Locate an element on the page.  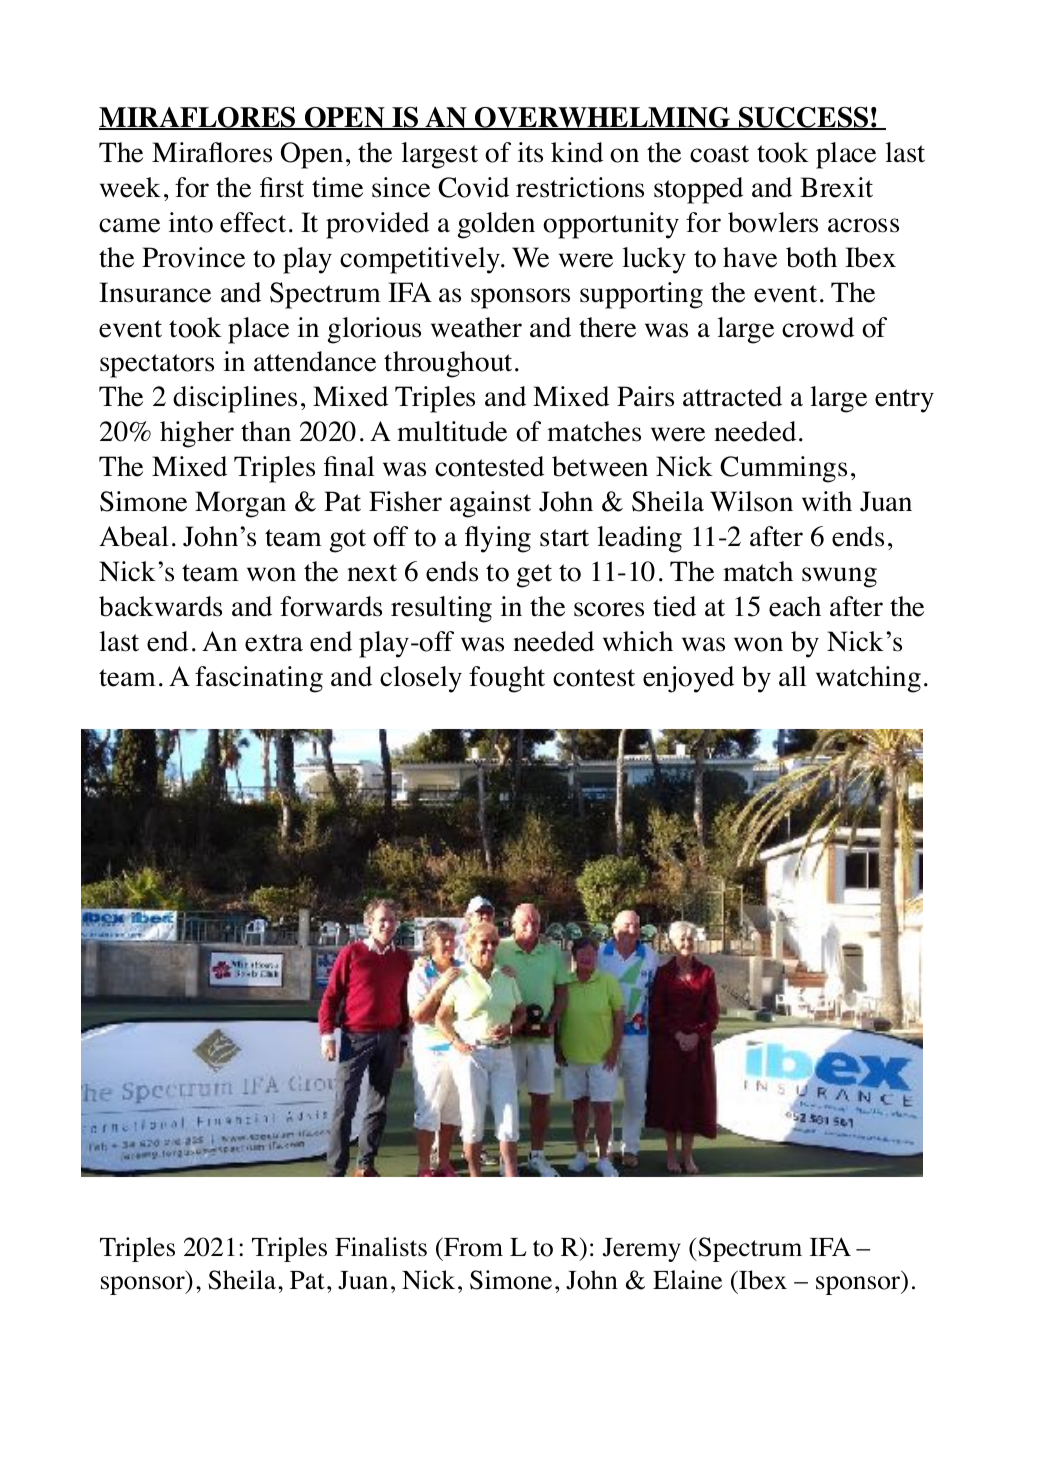
From is located at coordinates (472, 1247).
